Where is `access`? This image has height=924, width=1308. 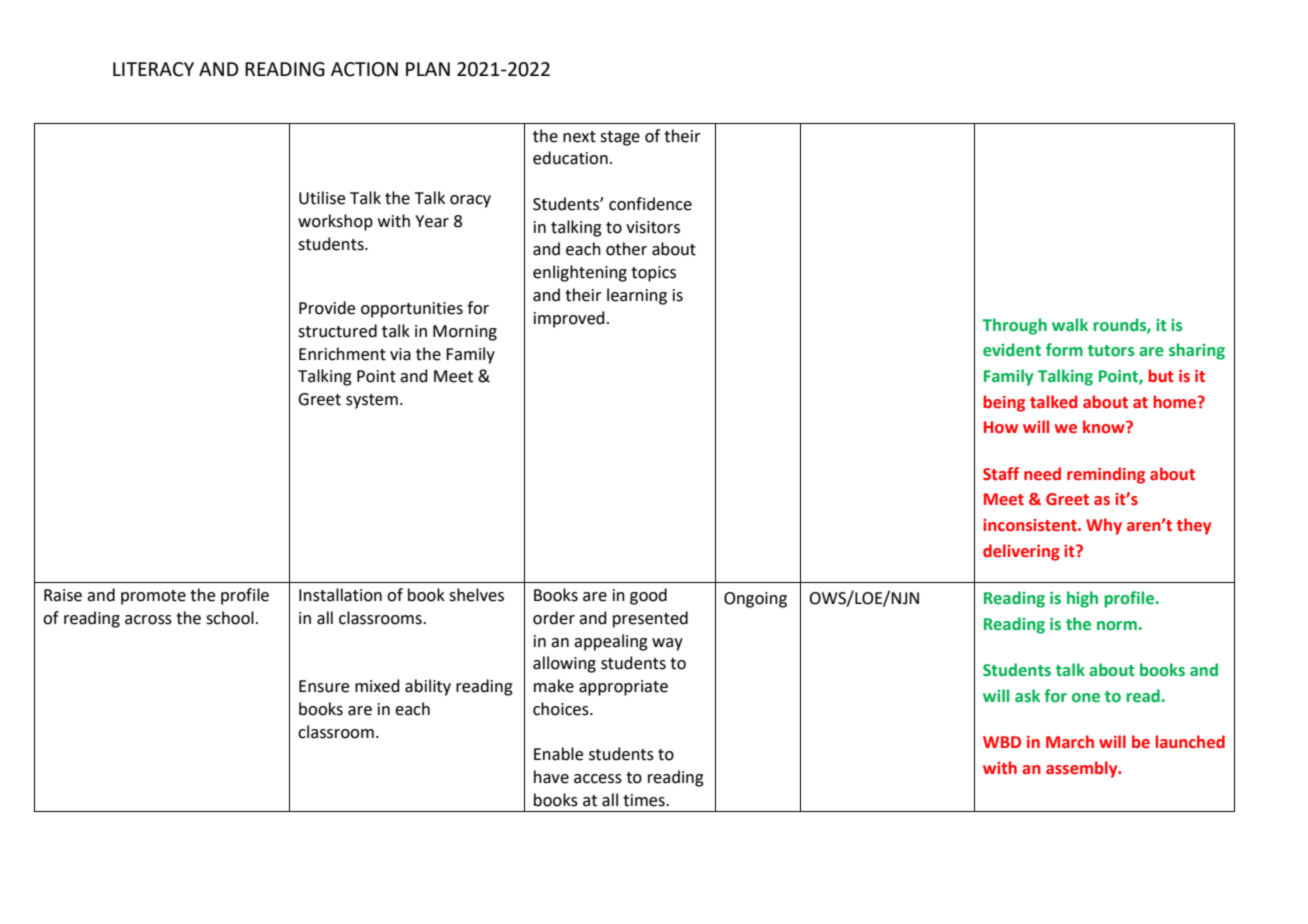
access is located at coordinates (598, 779).
